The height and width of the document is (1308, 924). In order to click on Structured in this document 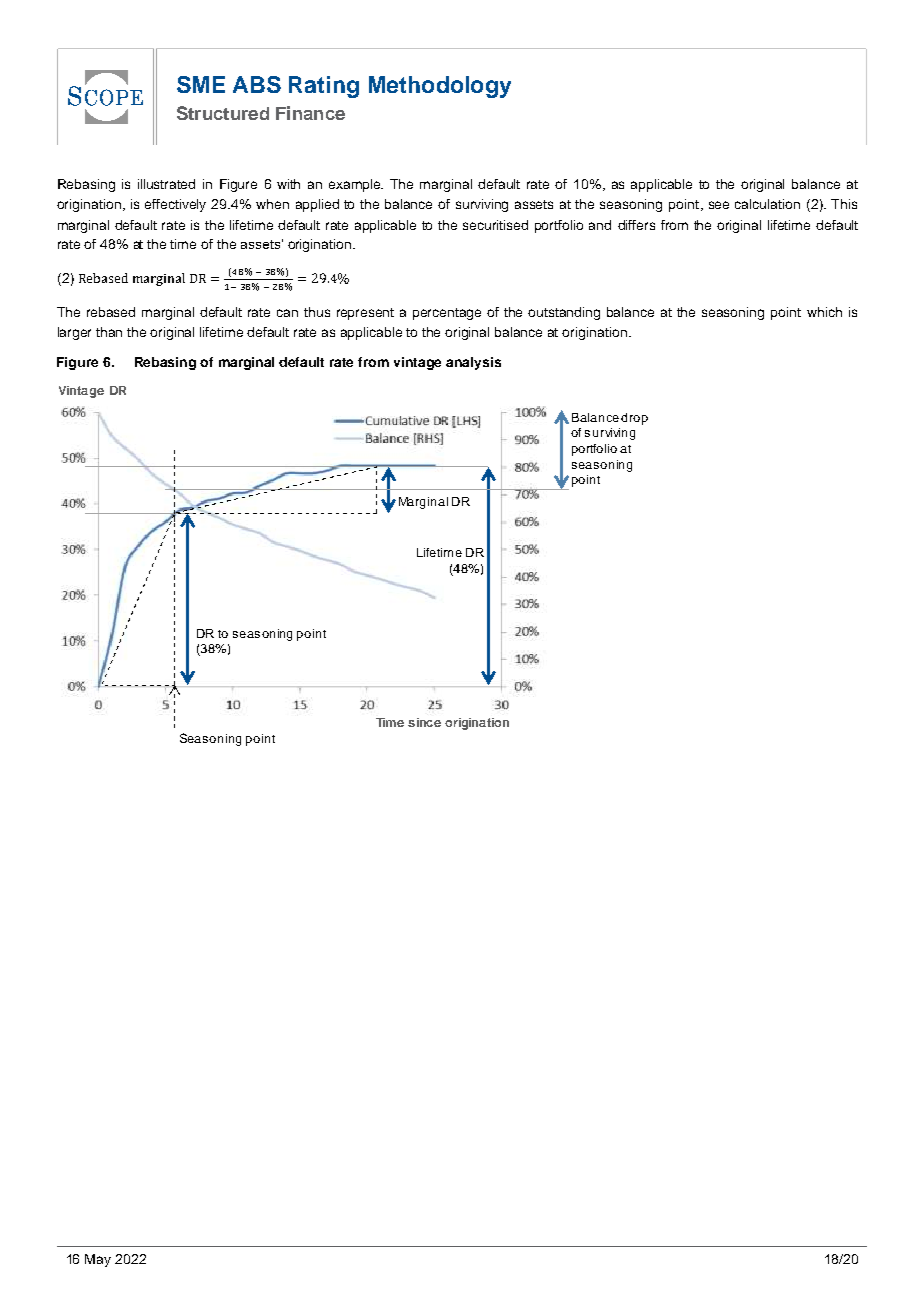, I will do `click(223, 113)`.
